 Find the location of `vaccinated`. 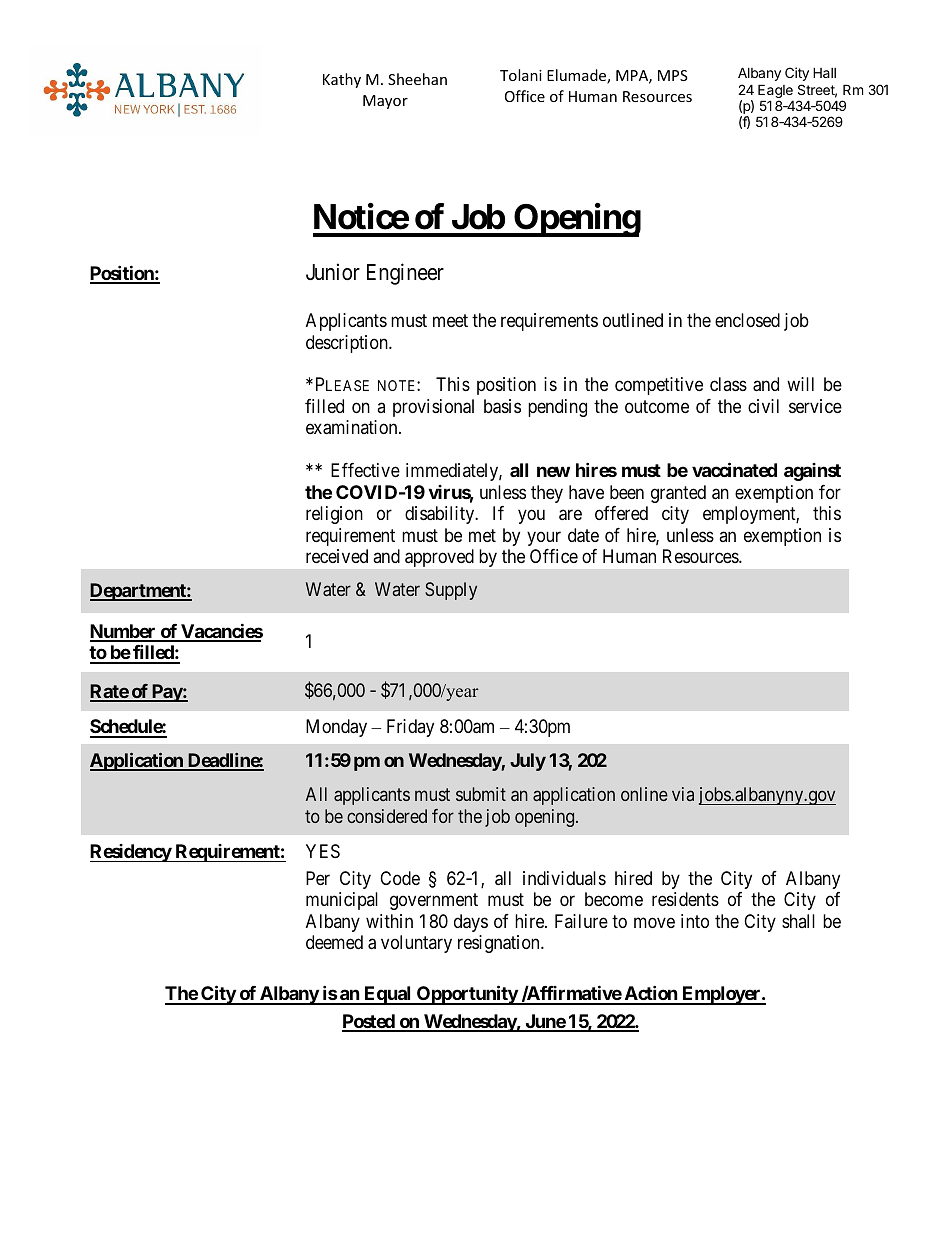

vaccinated is located at coordinates (734, 470).
